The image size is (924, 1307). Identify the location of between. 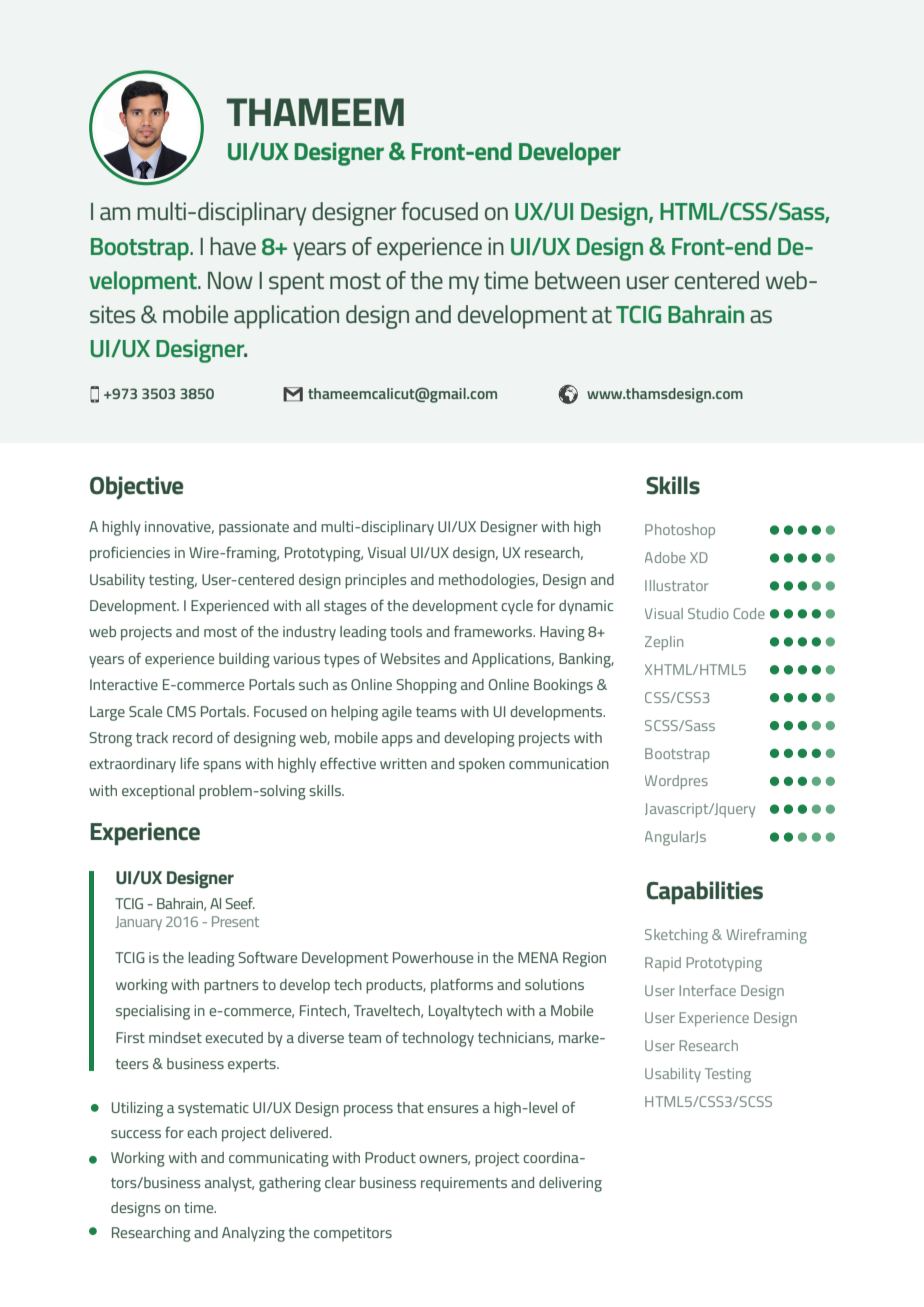
(577, 280).
